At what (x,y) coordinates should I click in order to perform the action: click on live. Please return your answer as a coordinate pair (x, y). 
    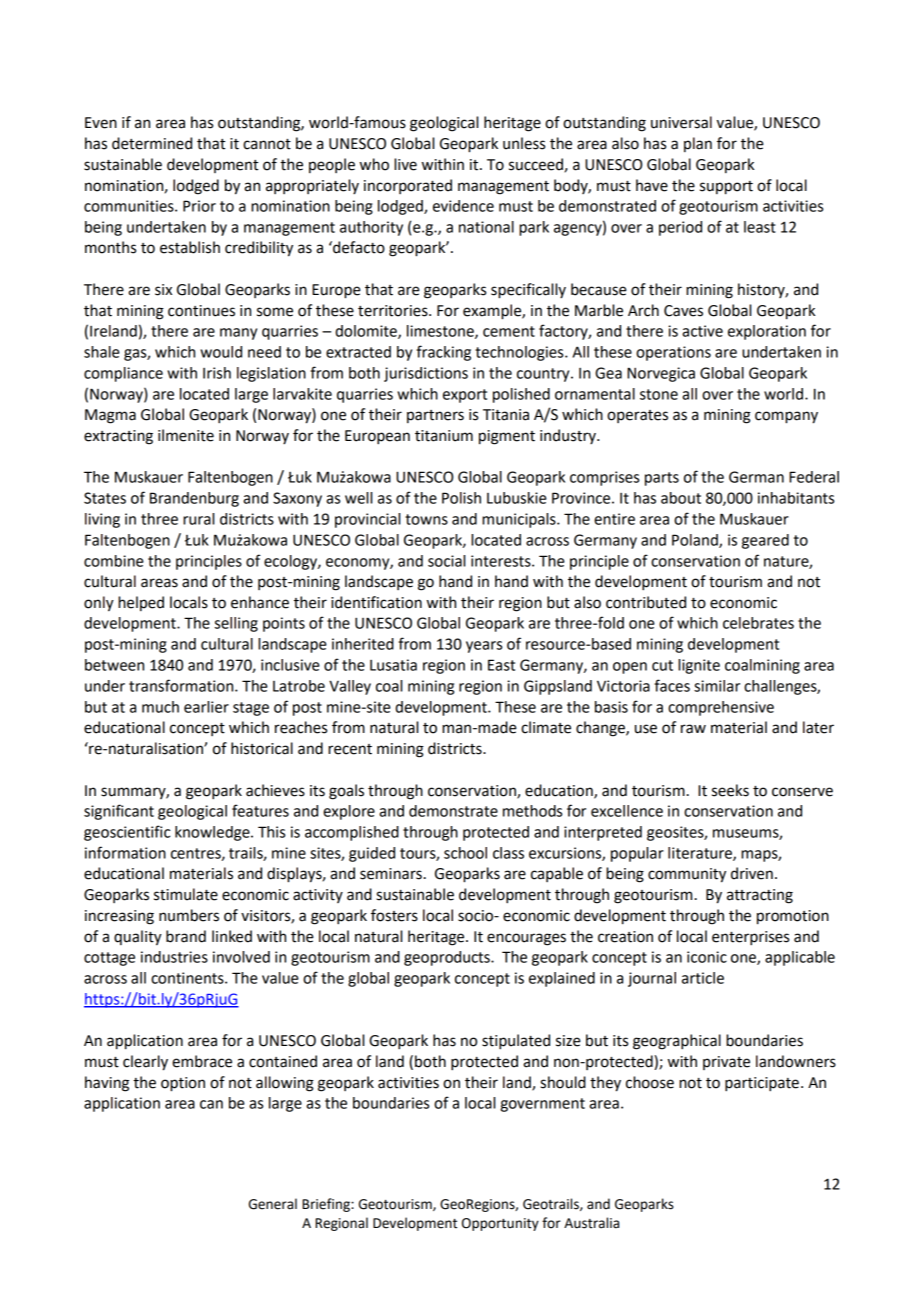
    Looking at the image, I should click on (405, 164).
